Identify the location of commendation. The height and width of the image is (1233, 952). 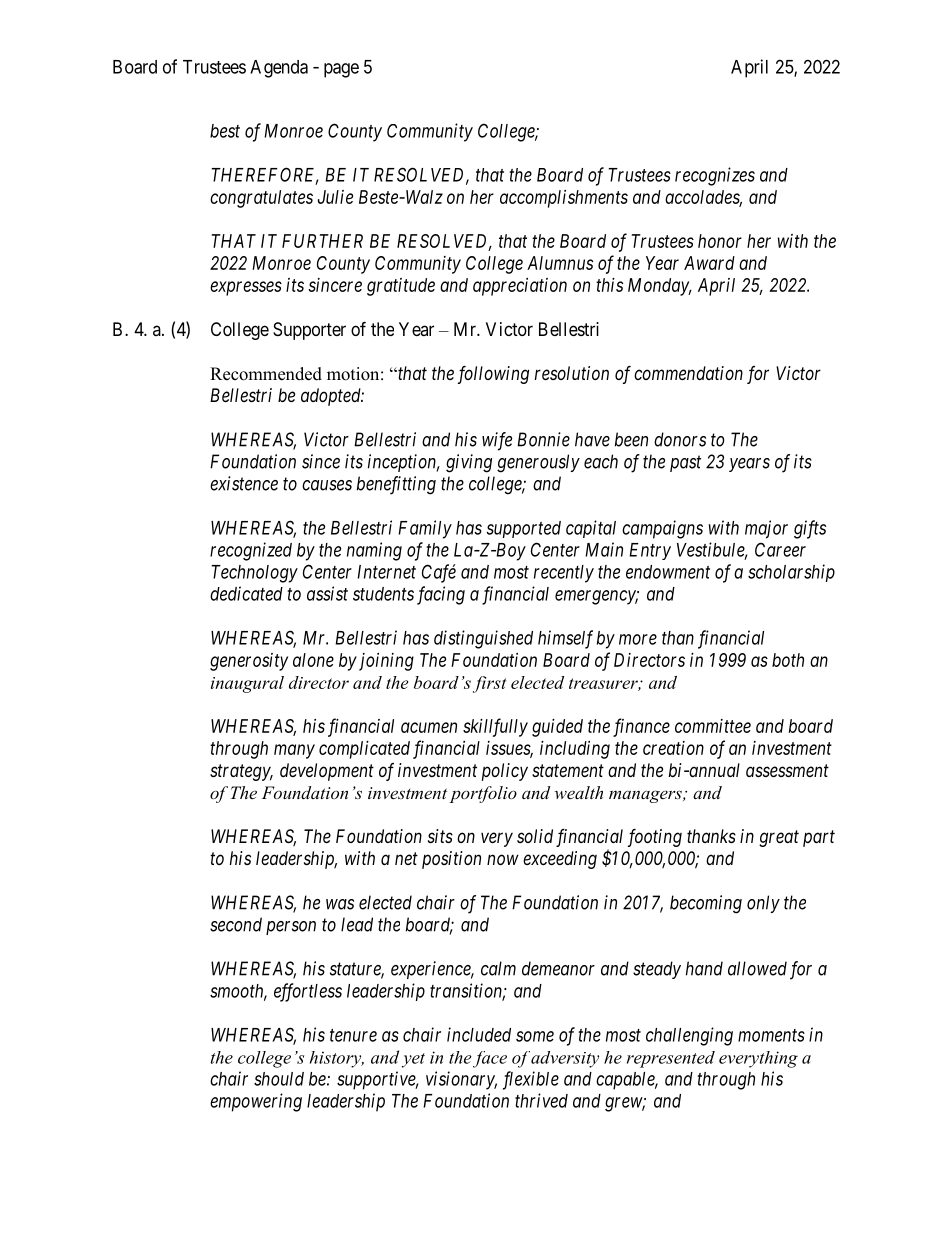
(688, 373).
